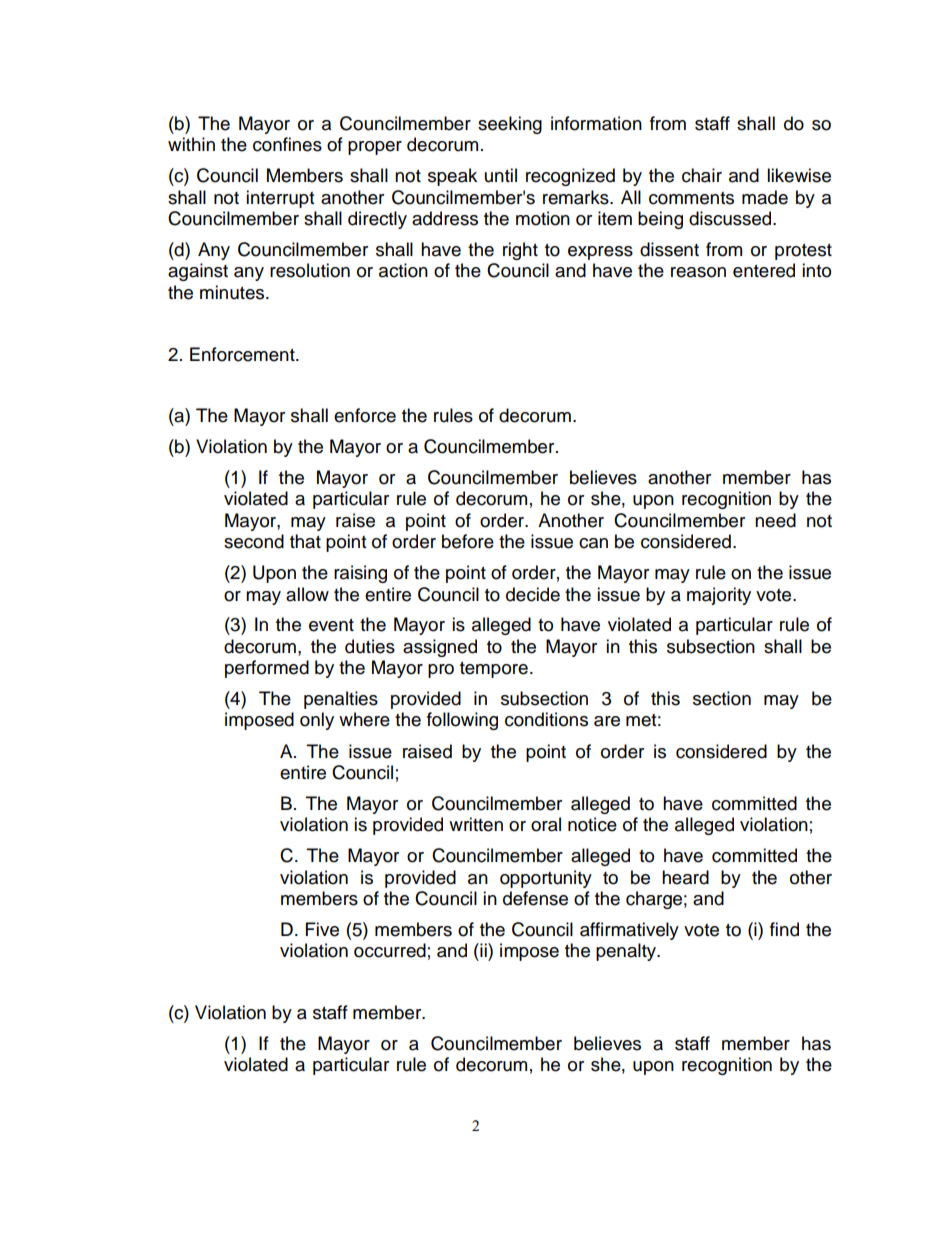 The height and width of the screenshot is (1233, 952). I want to click on chair, so click(702, 175).
